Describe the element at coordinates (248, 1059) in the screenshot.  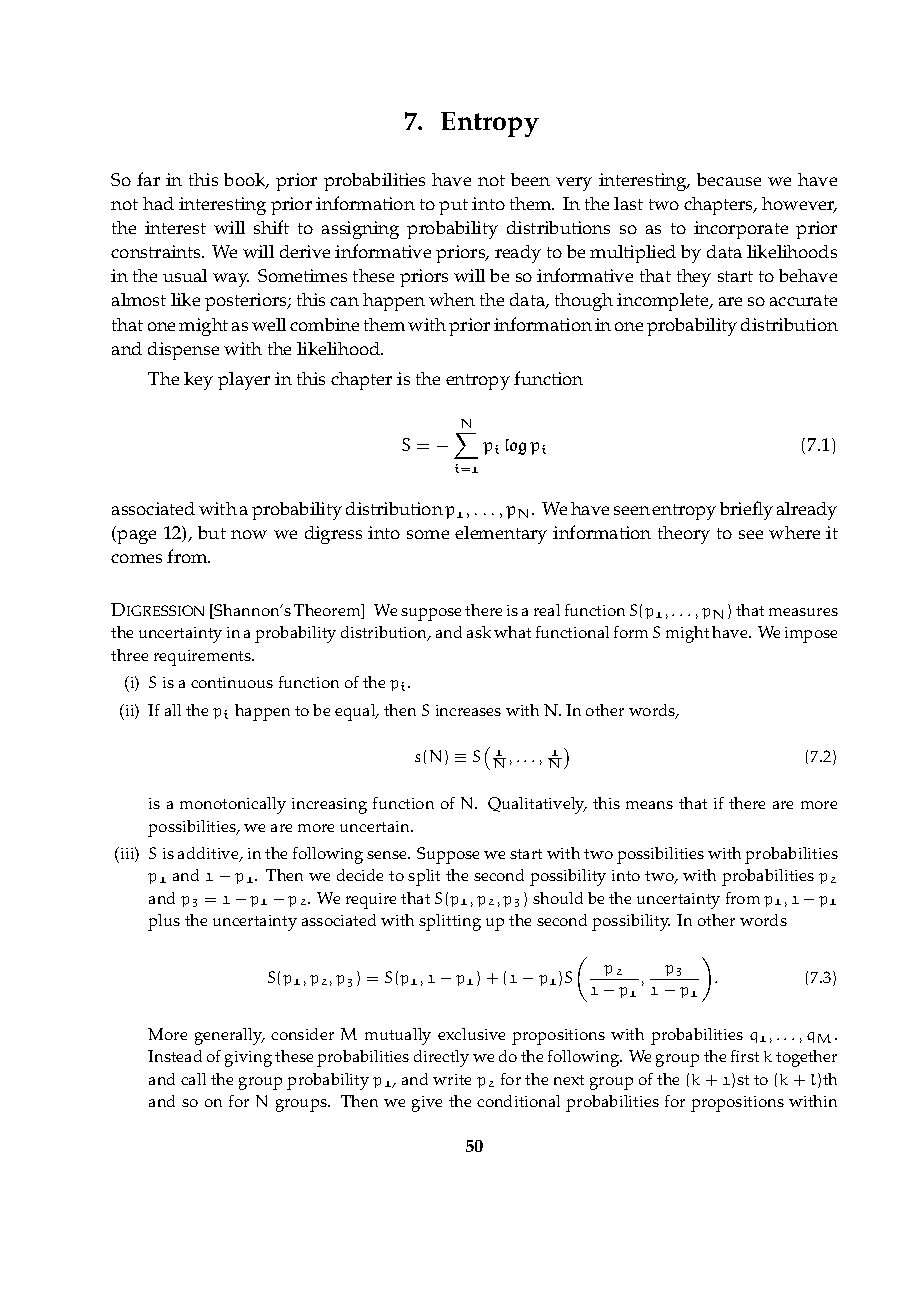
I see `giving` at that location.
